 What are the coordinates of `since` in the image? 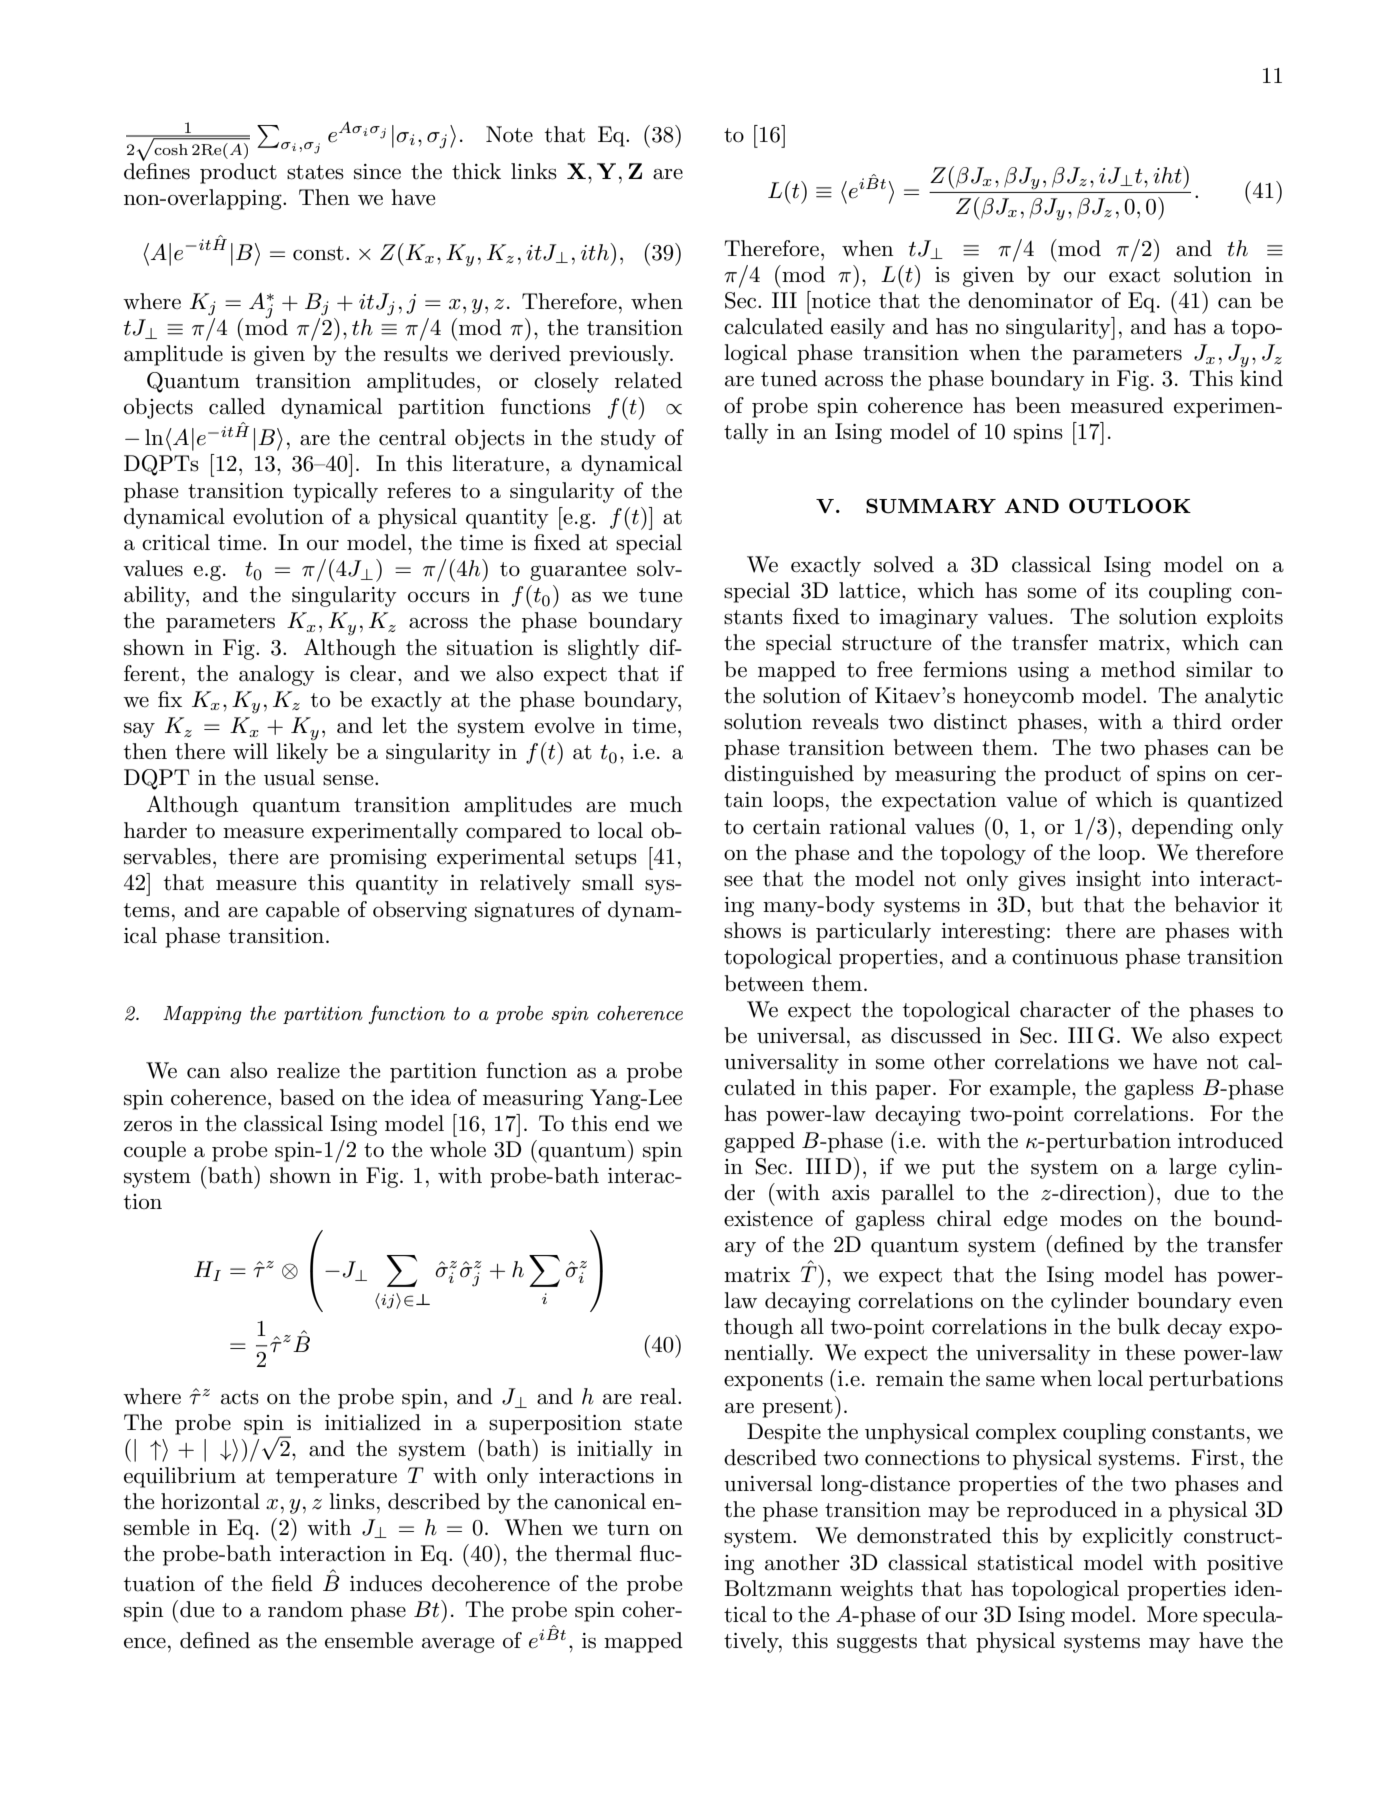 It's located at (377, 172).
